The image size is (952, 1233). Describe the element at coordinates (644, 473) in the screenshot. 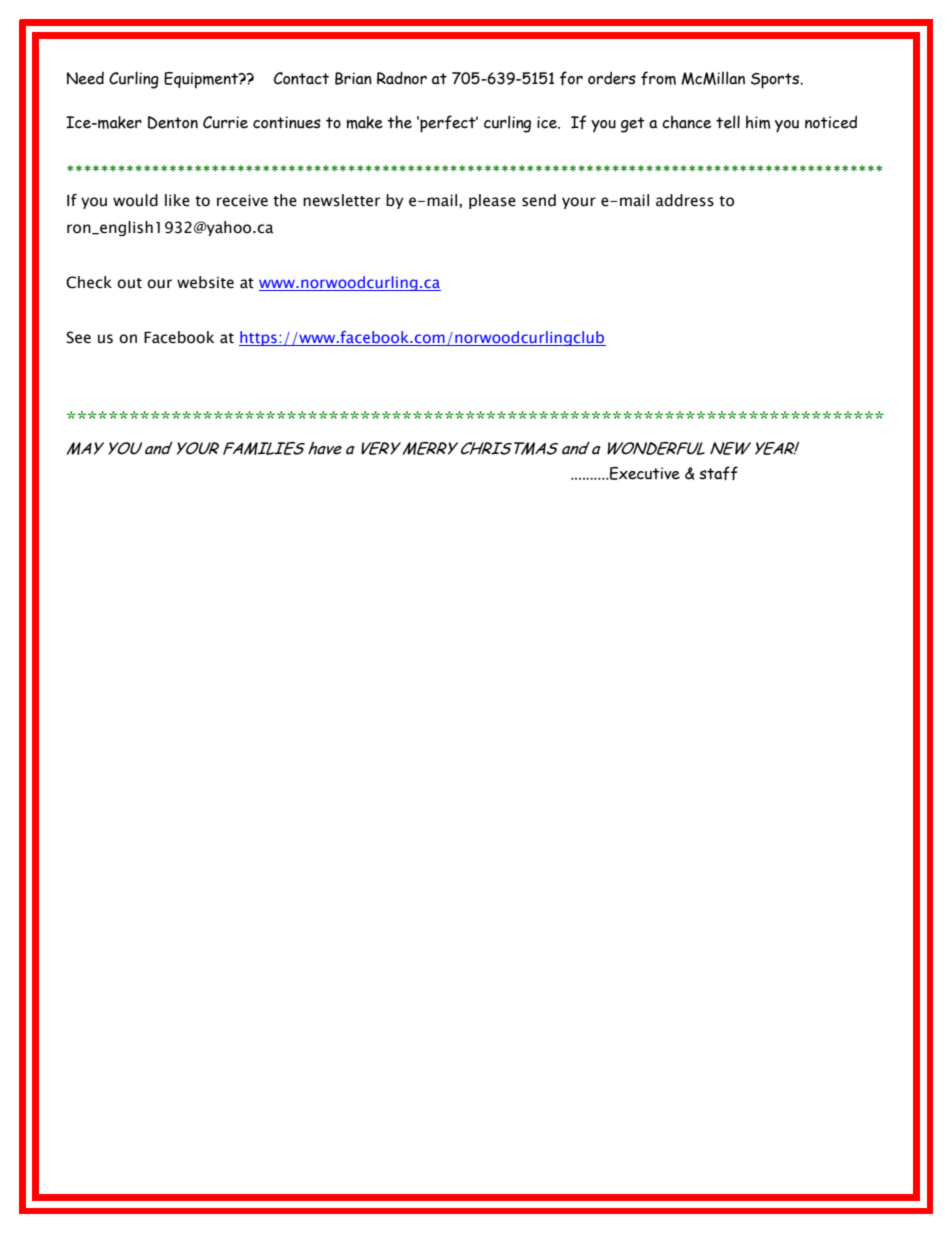

I see `Executive` at that location.
